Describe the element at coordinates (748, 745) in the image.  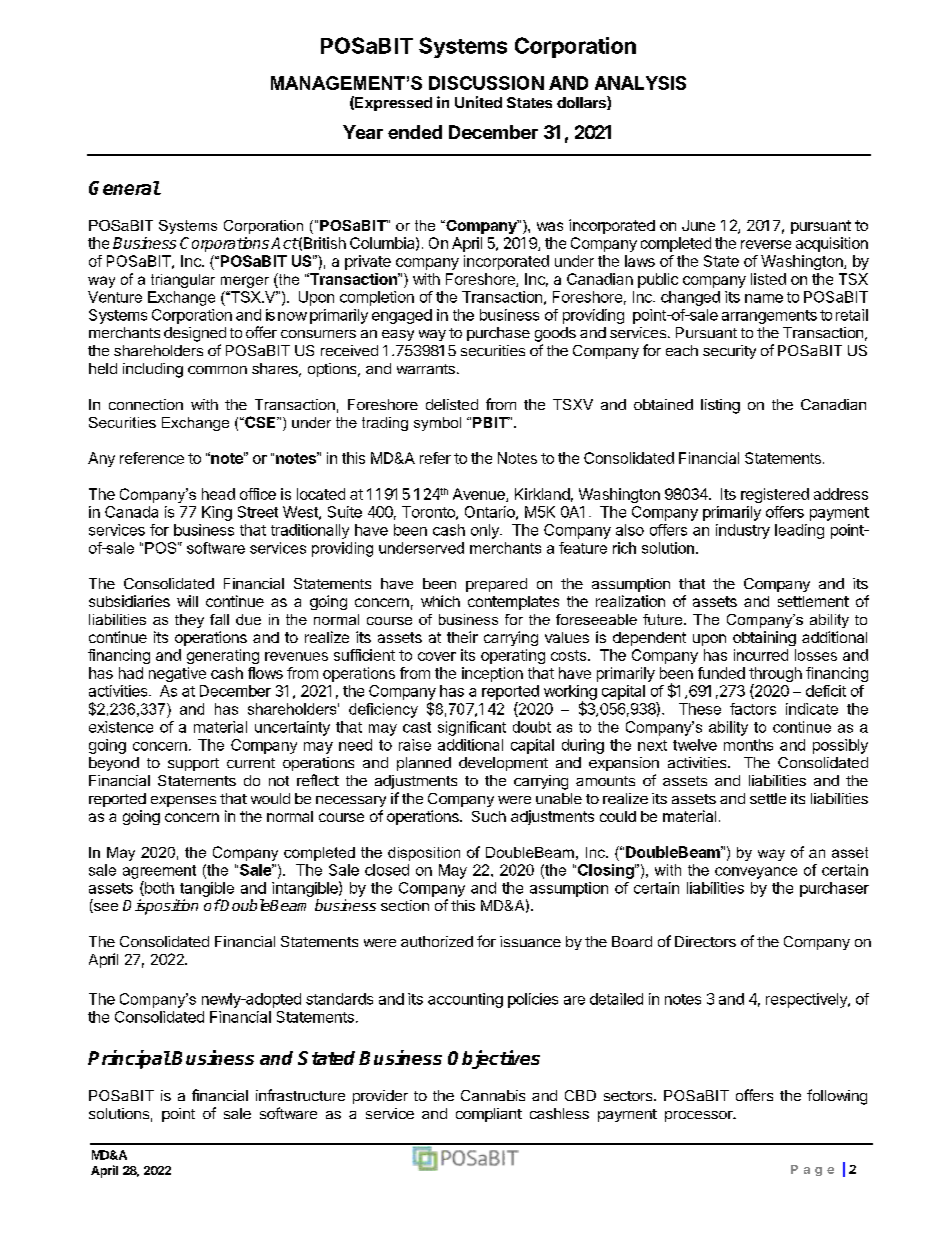
I see `months` at that location.
